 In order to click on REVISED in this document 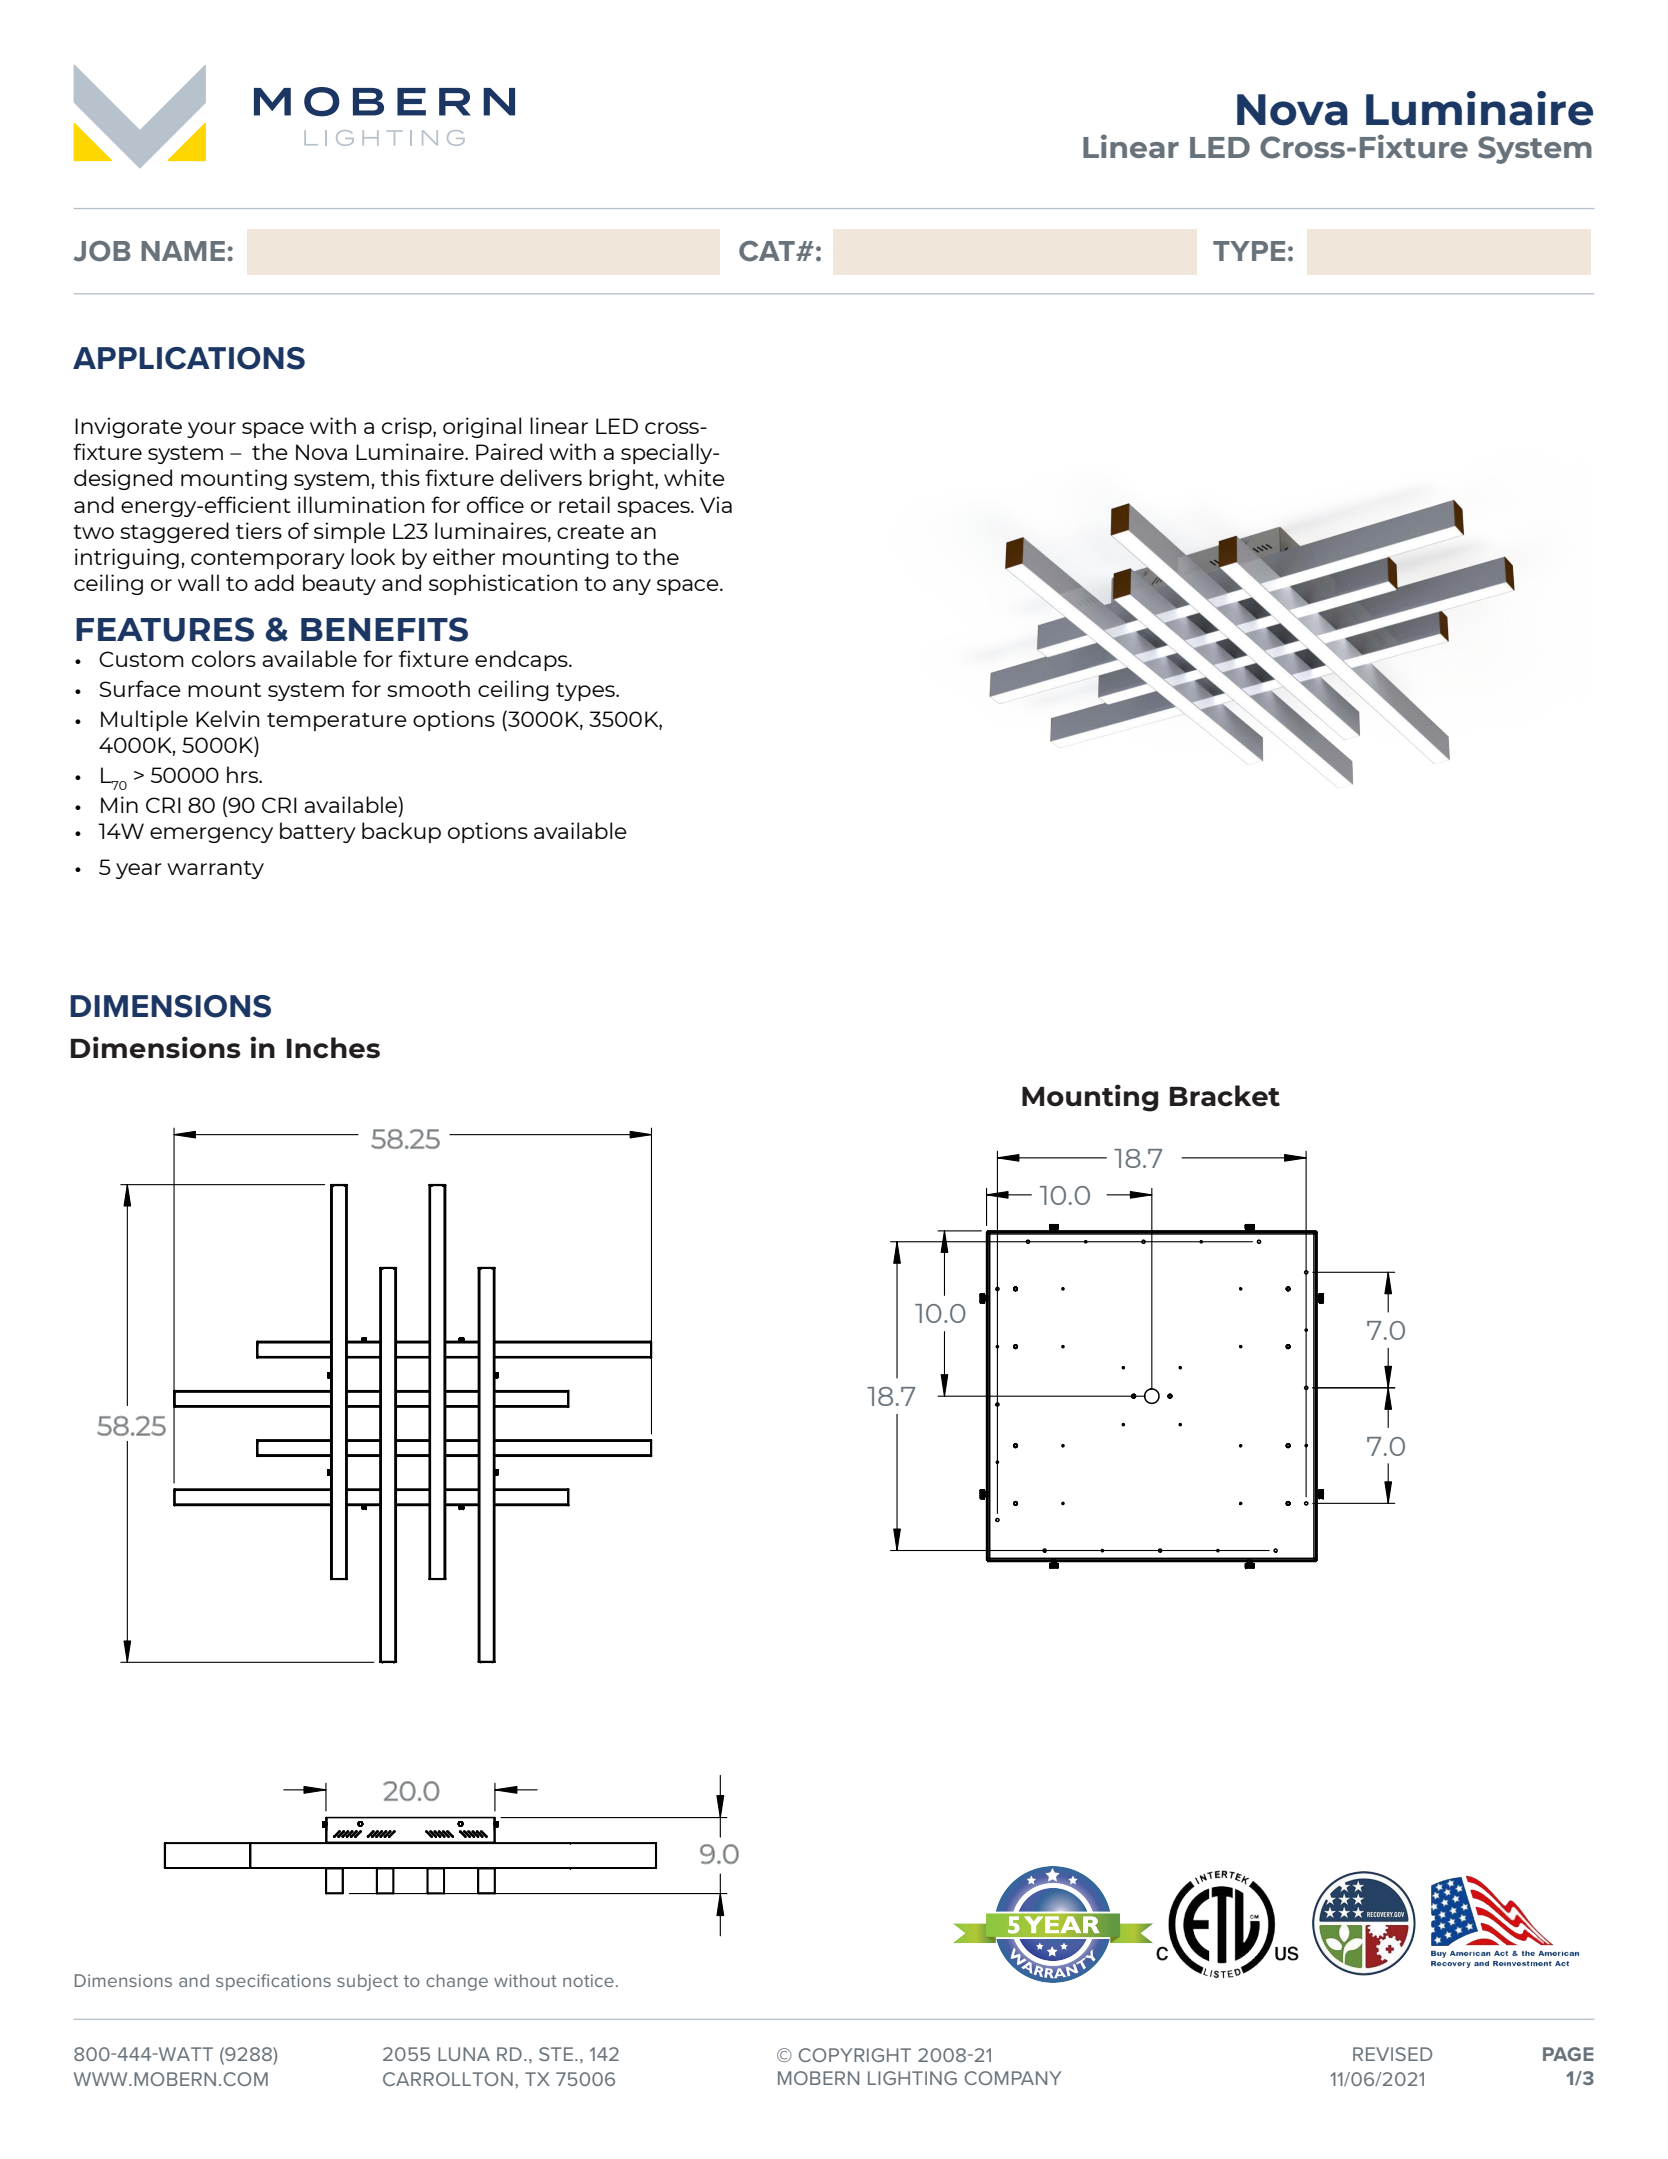, I will do `click(1392, 2054)`.
